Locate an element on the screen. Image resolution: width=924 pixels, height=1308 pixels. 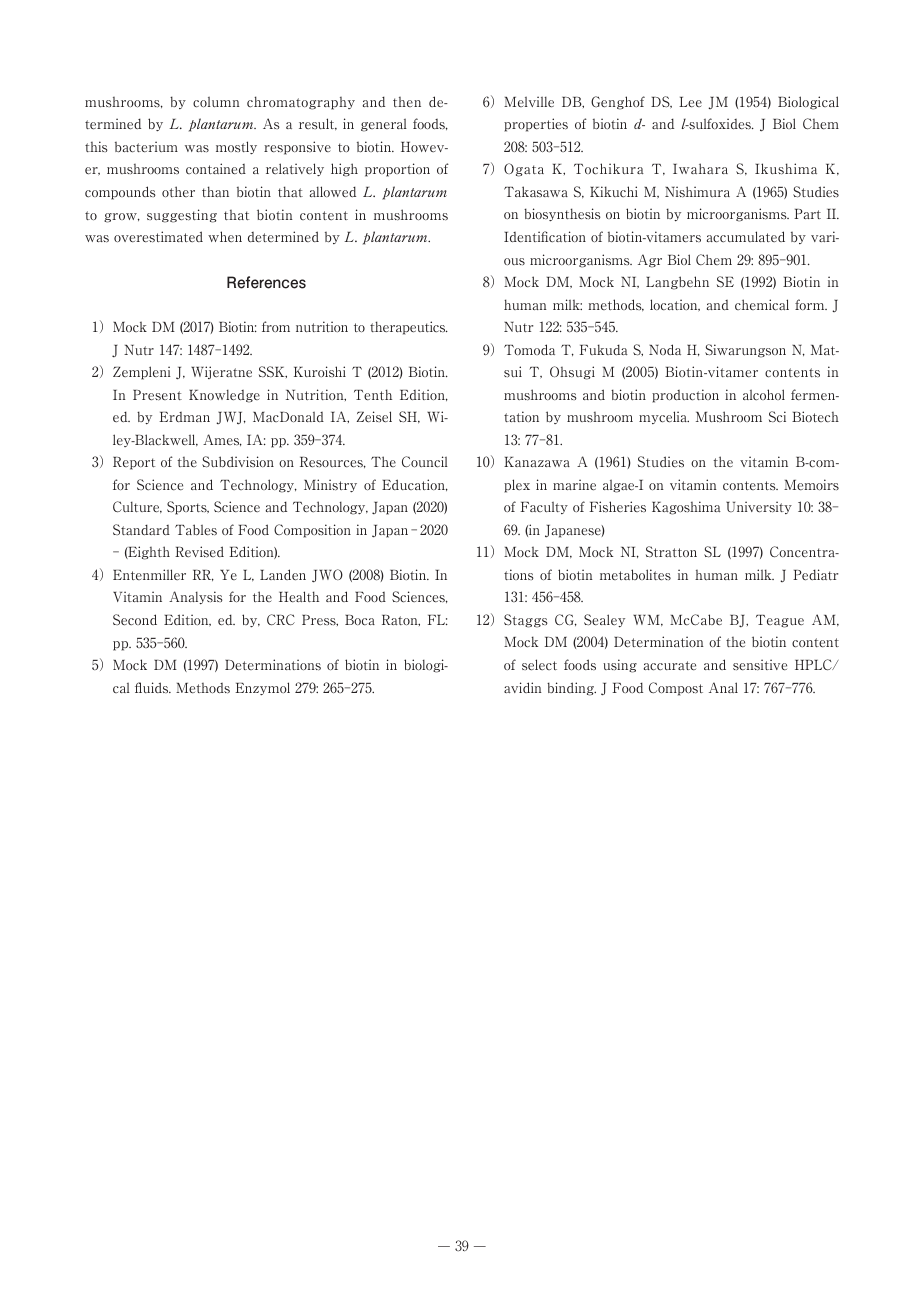
Tables is located at coordinates (196, 530).
